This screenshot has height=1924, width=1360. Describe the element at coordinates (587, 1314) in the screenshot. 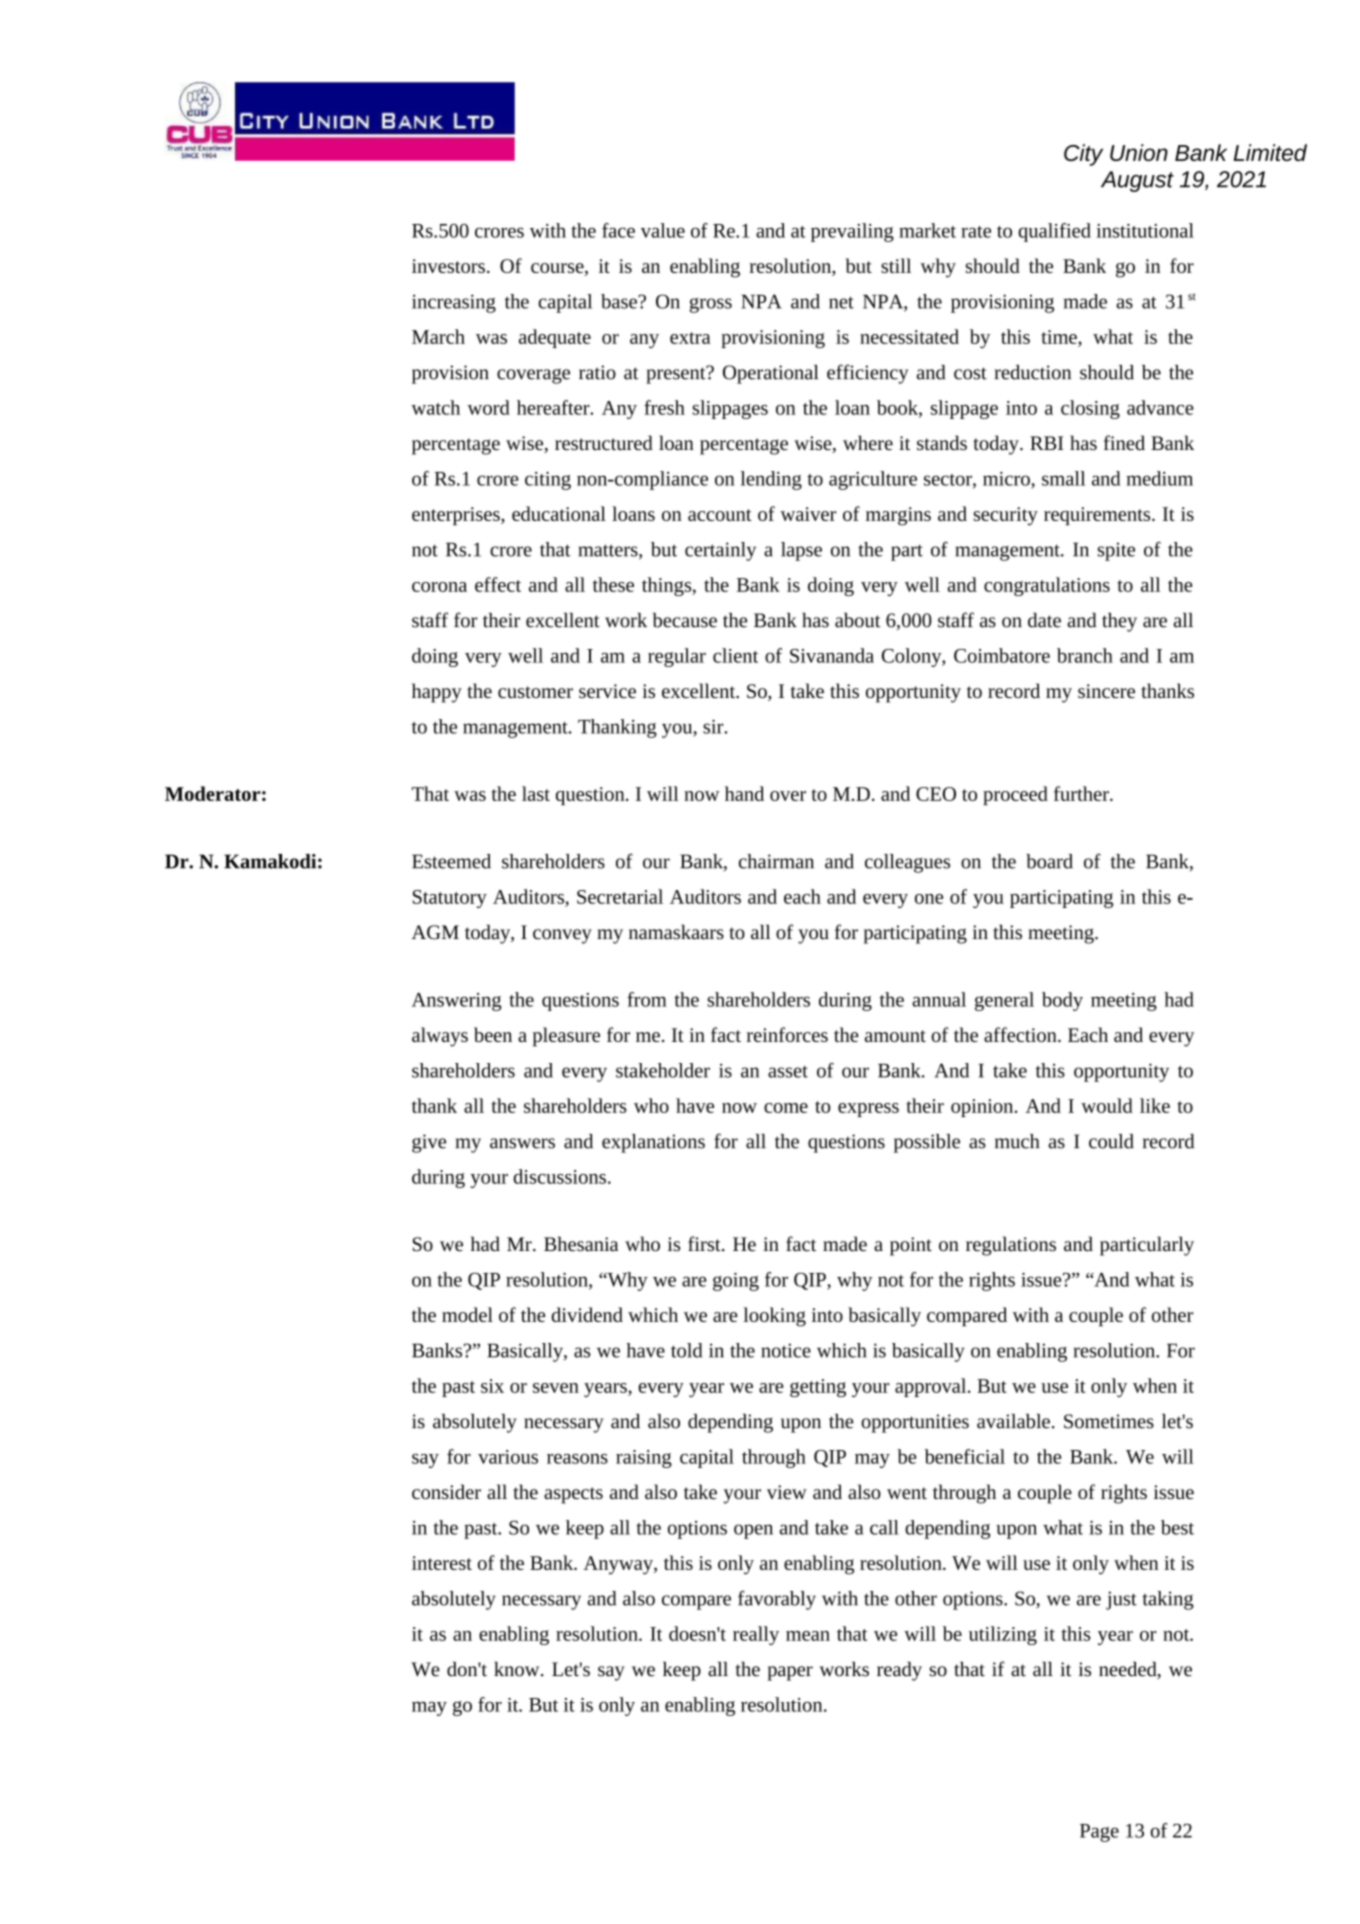

I see `dividend` at that location.
